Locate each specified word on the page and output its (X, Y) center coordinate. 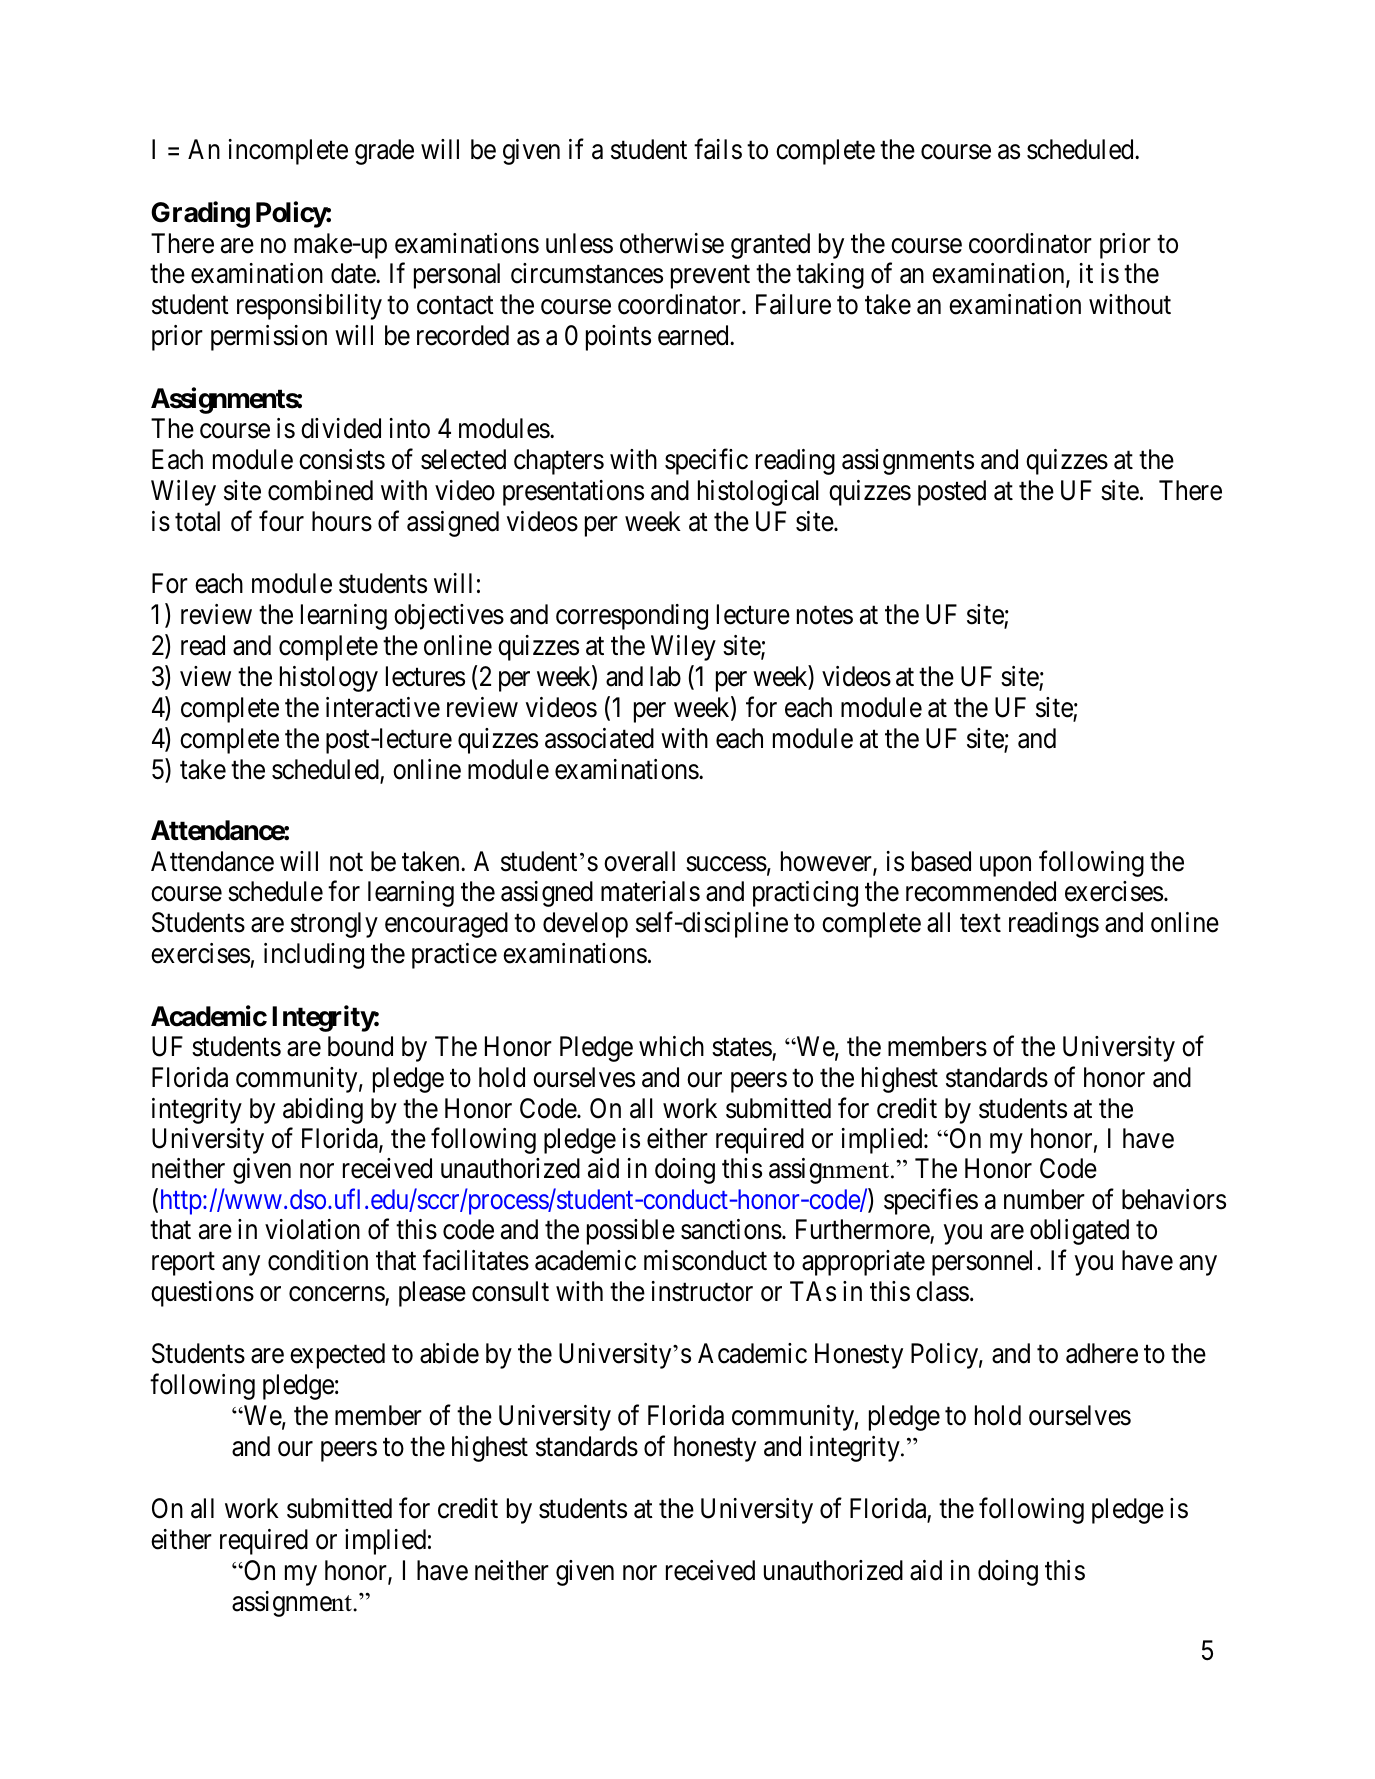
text (980, 924)
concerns (337, 1295)
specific (706, 462)
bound (360, 1046)
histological (758, 493)
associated (599, 738)
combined (320, 490)
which (671, 1046)
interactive (383, 707)
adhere (1102, 1353)
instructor (702, 1291)
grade (384, 152)
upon (1005, 866)
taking (830, 276)
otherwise (672, 243)
